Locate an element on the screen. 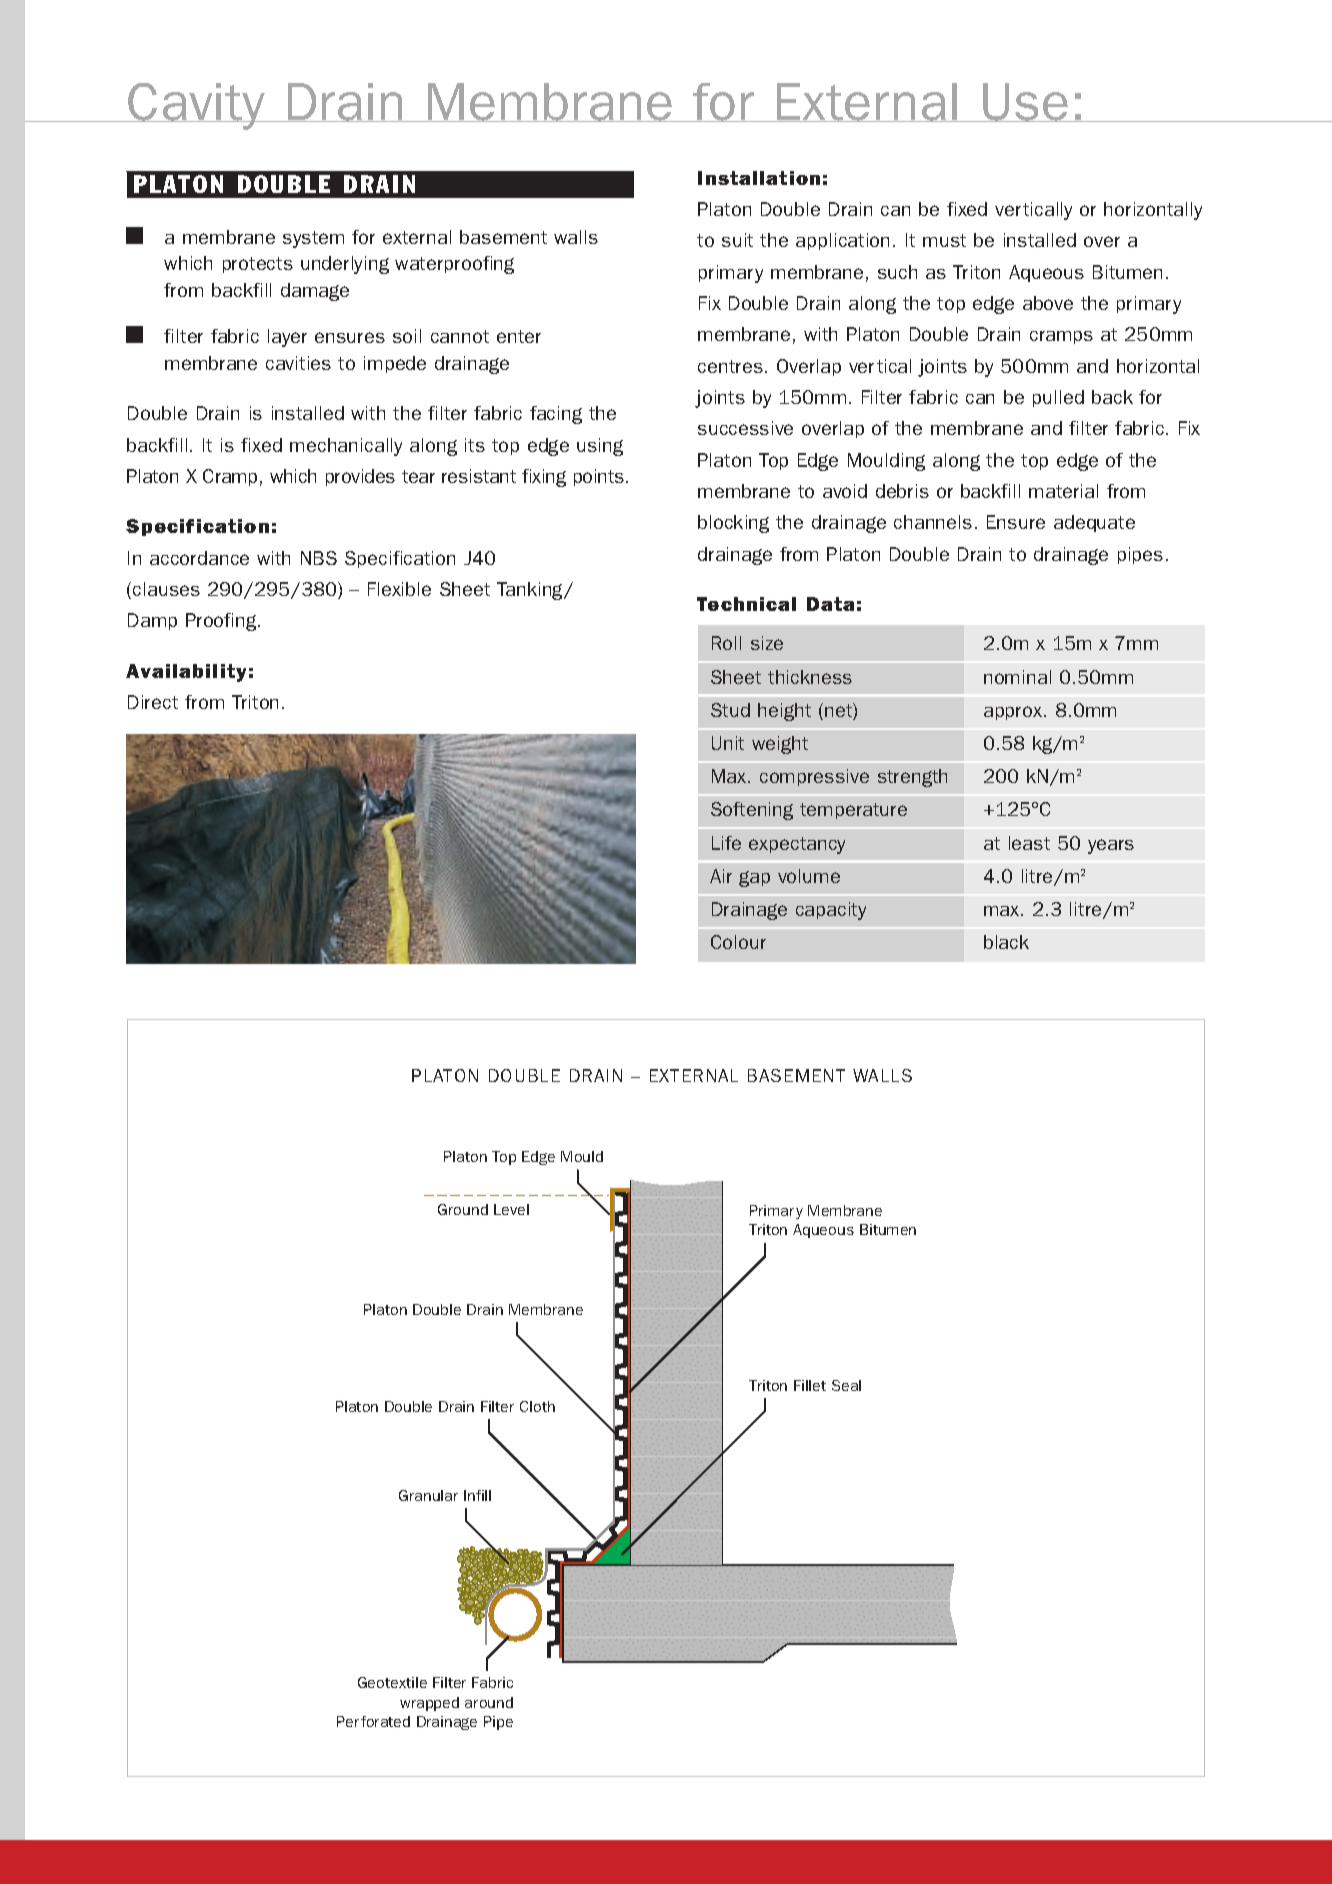 This screenshot has height=1884, width=1332. Roll is located at coordinates (726, 643).
